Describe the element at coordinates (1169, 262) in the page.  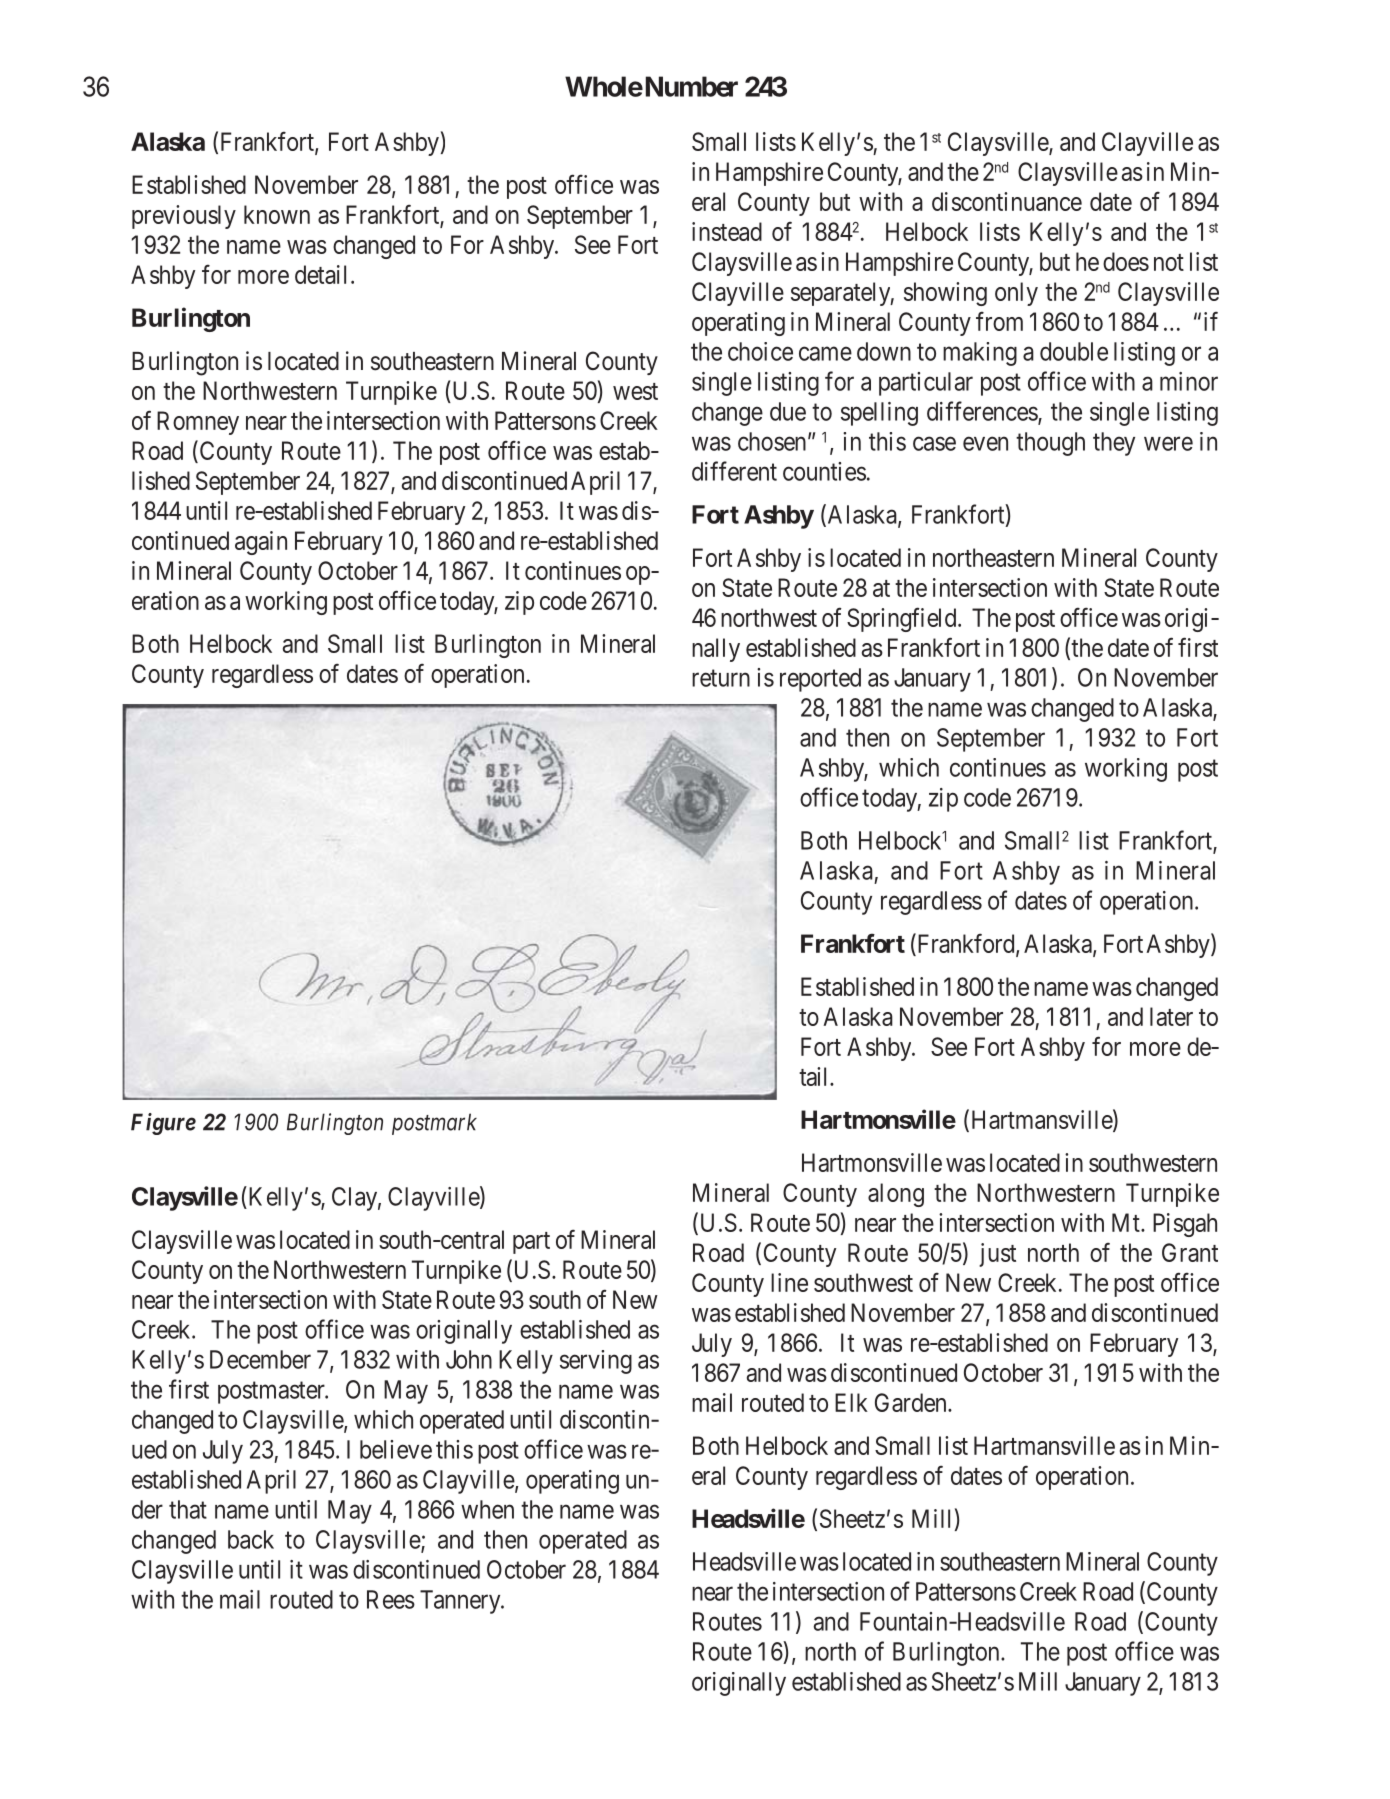
I see `not` at that location.
